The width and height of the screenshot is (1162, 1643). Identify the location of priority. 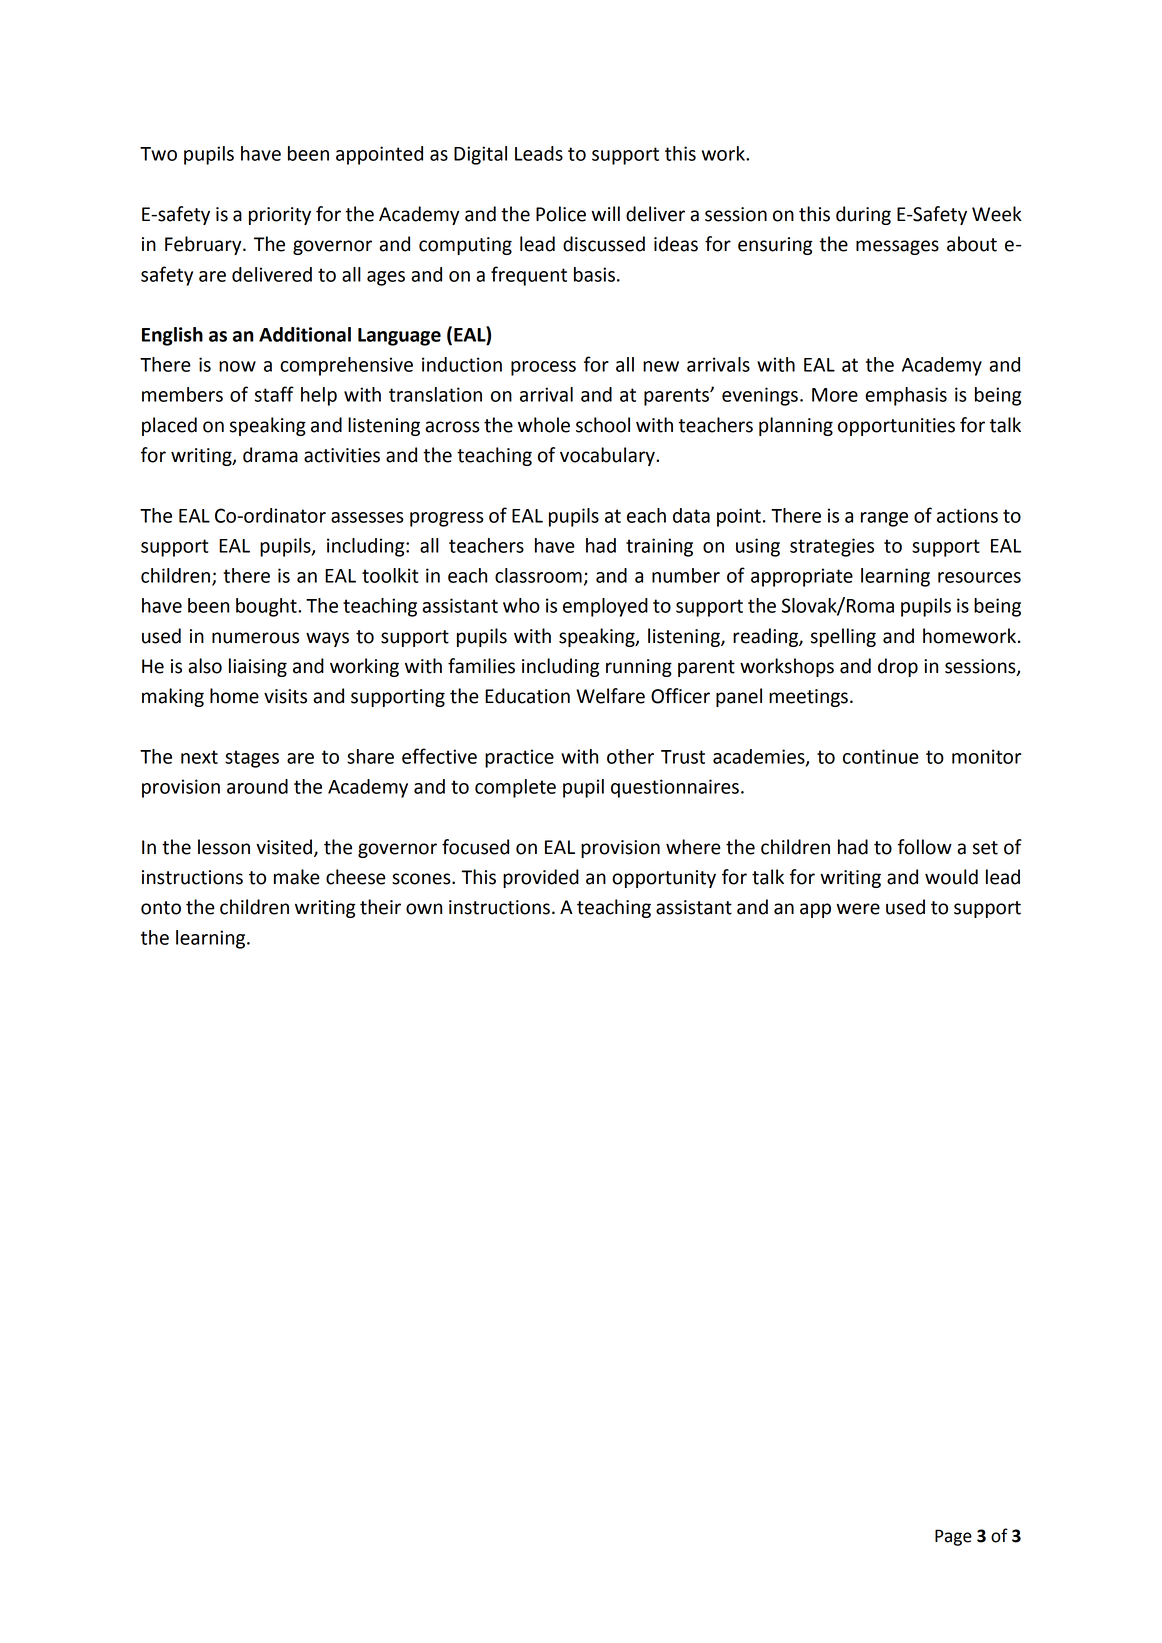
(280, 216).
